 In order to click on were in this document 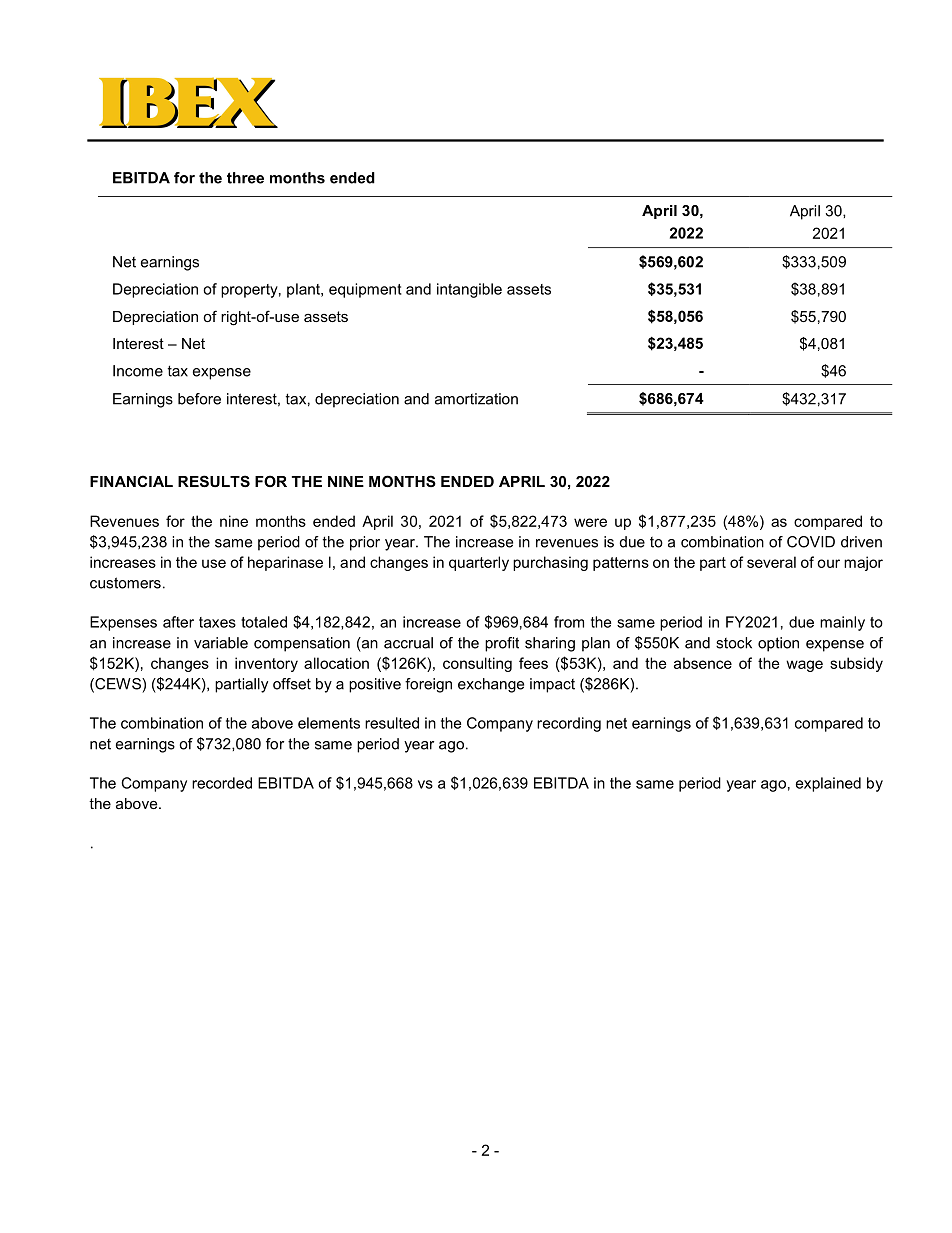, I will do `click(590, 522)`.
